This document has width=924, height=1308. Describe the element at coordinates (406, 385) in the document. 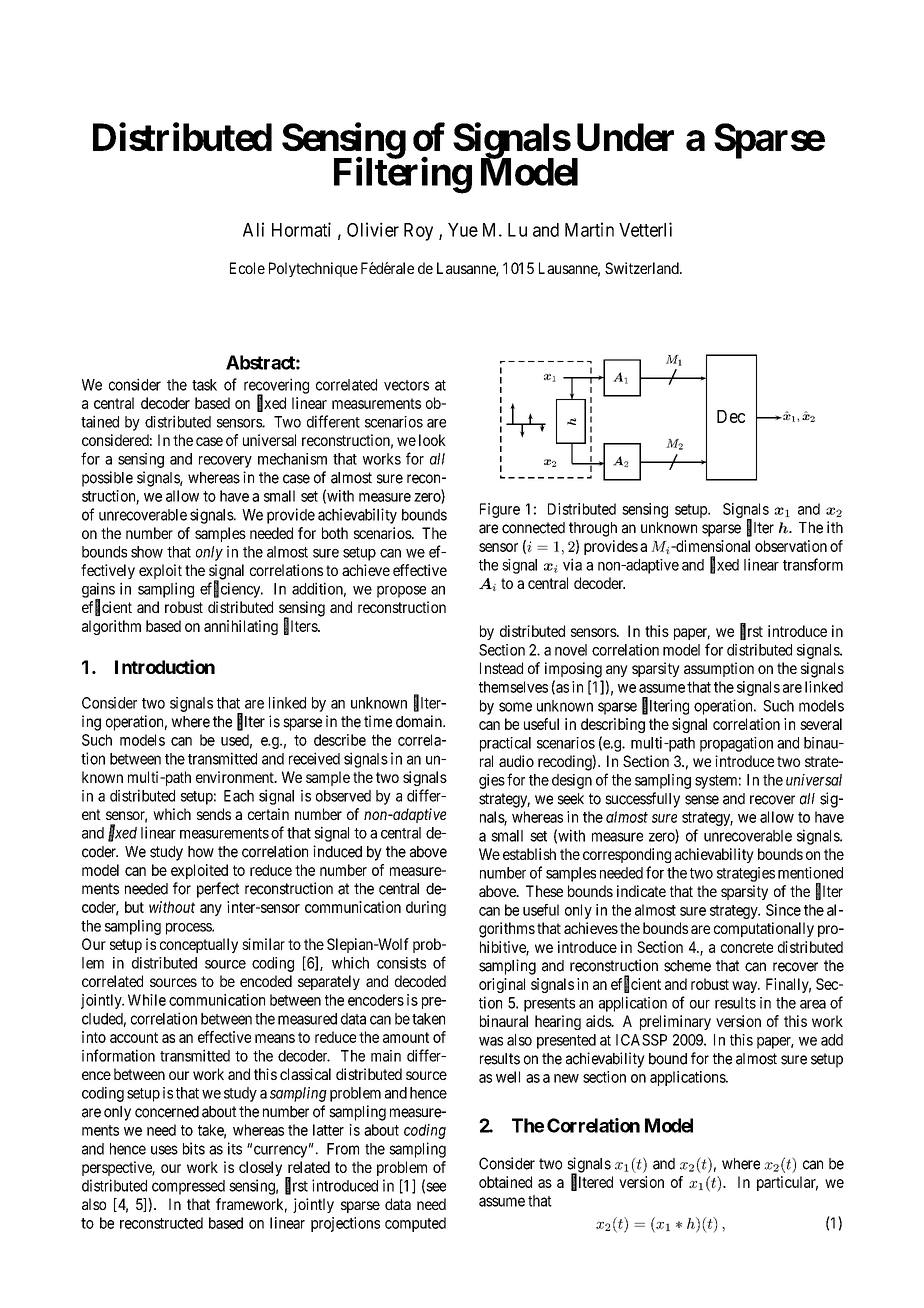

I see `vectors` at that location.
